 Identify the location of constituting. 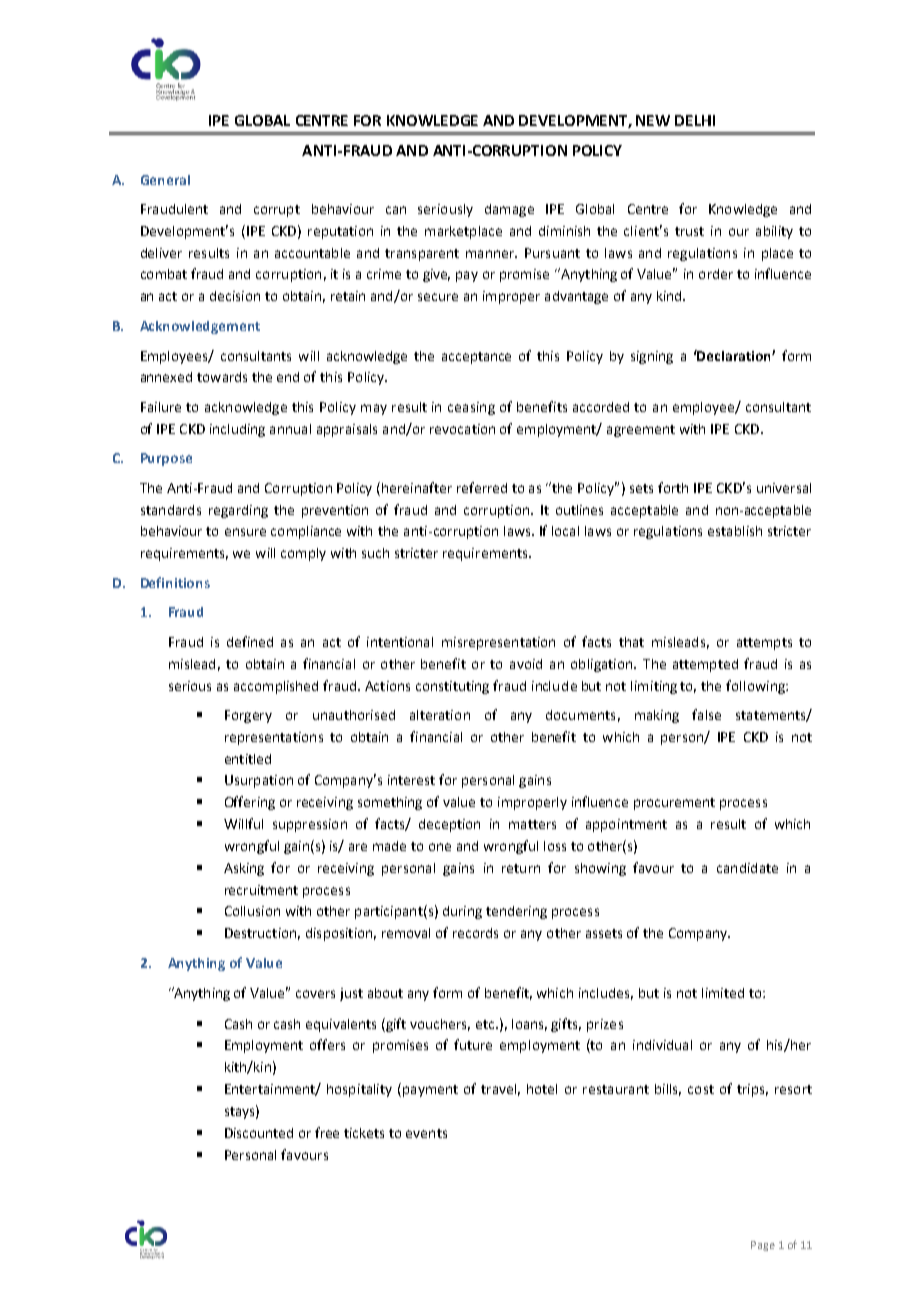
(452, 687).
